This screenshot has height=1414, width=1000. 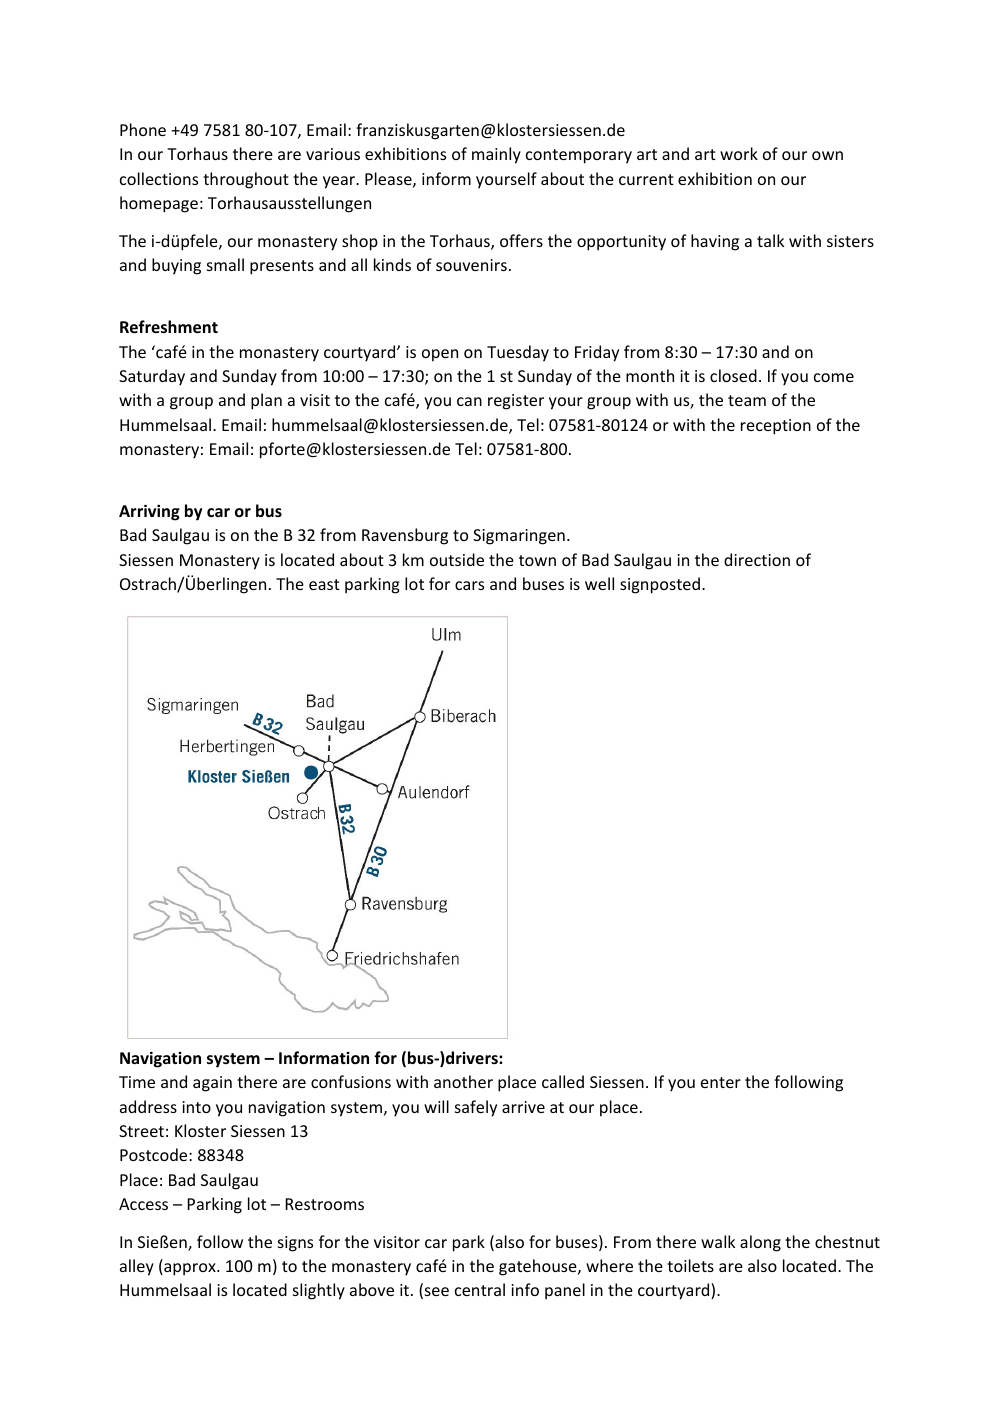 I want to click on work, so click(x=739, y=153).
